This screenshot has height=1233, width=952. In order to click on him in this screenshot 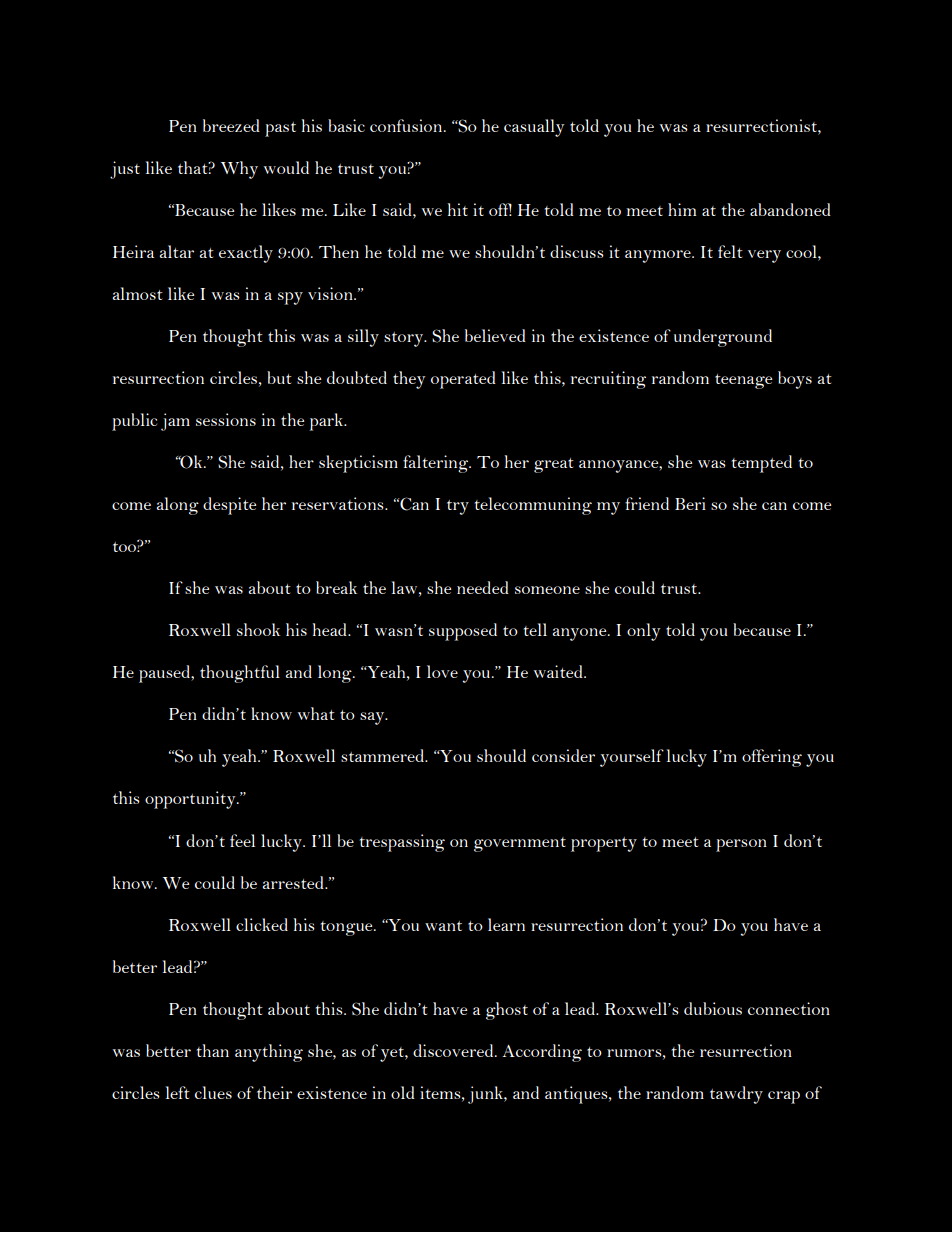, I will do `click(682, 209)`.
